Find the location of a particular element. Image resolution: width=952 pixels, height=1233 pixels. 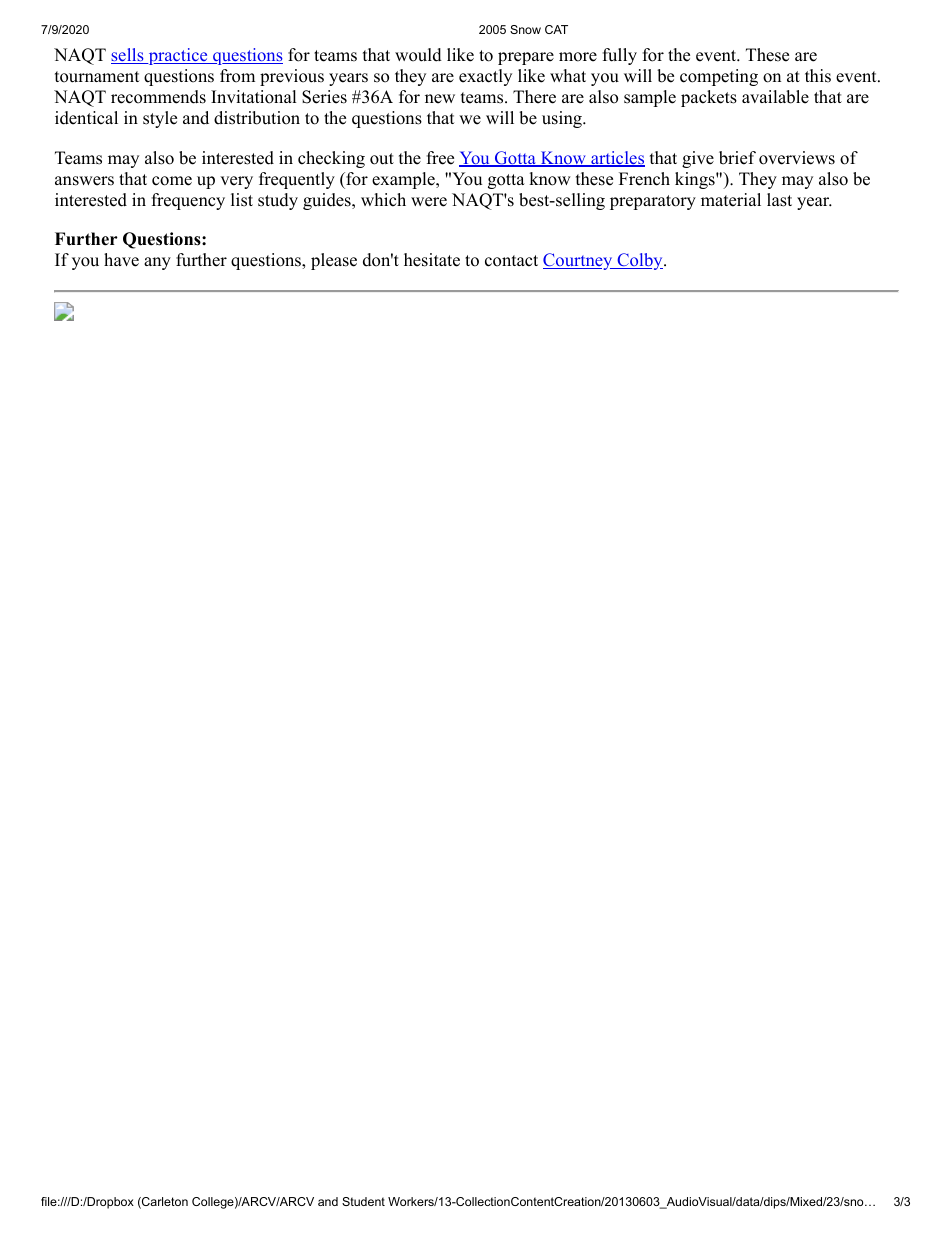

please is located at coordinates (334, 261).
